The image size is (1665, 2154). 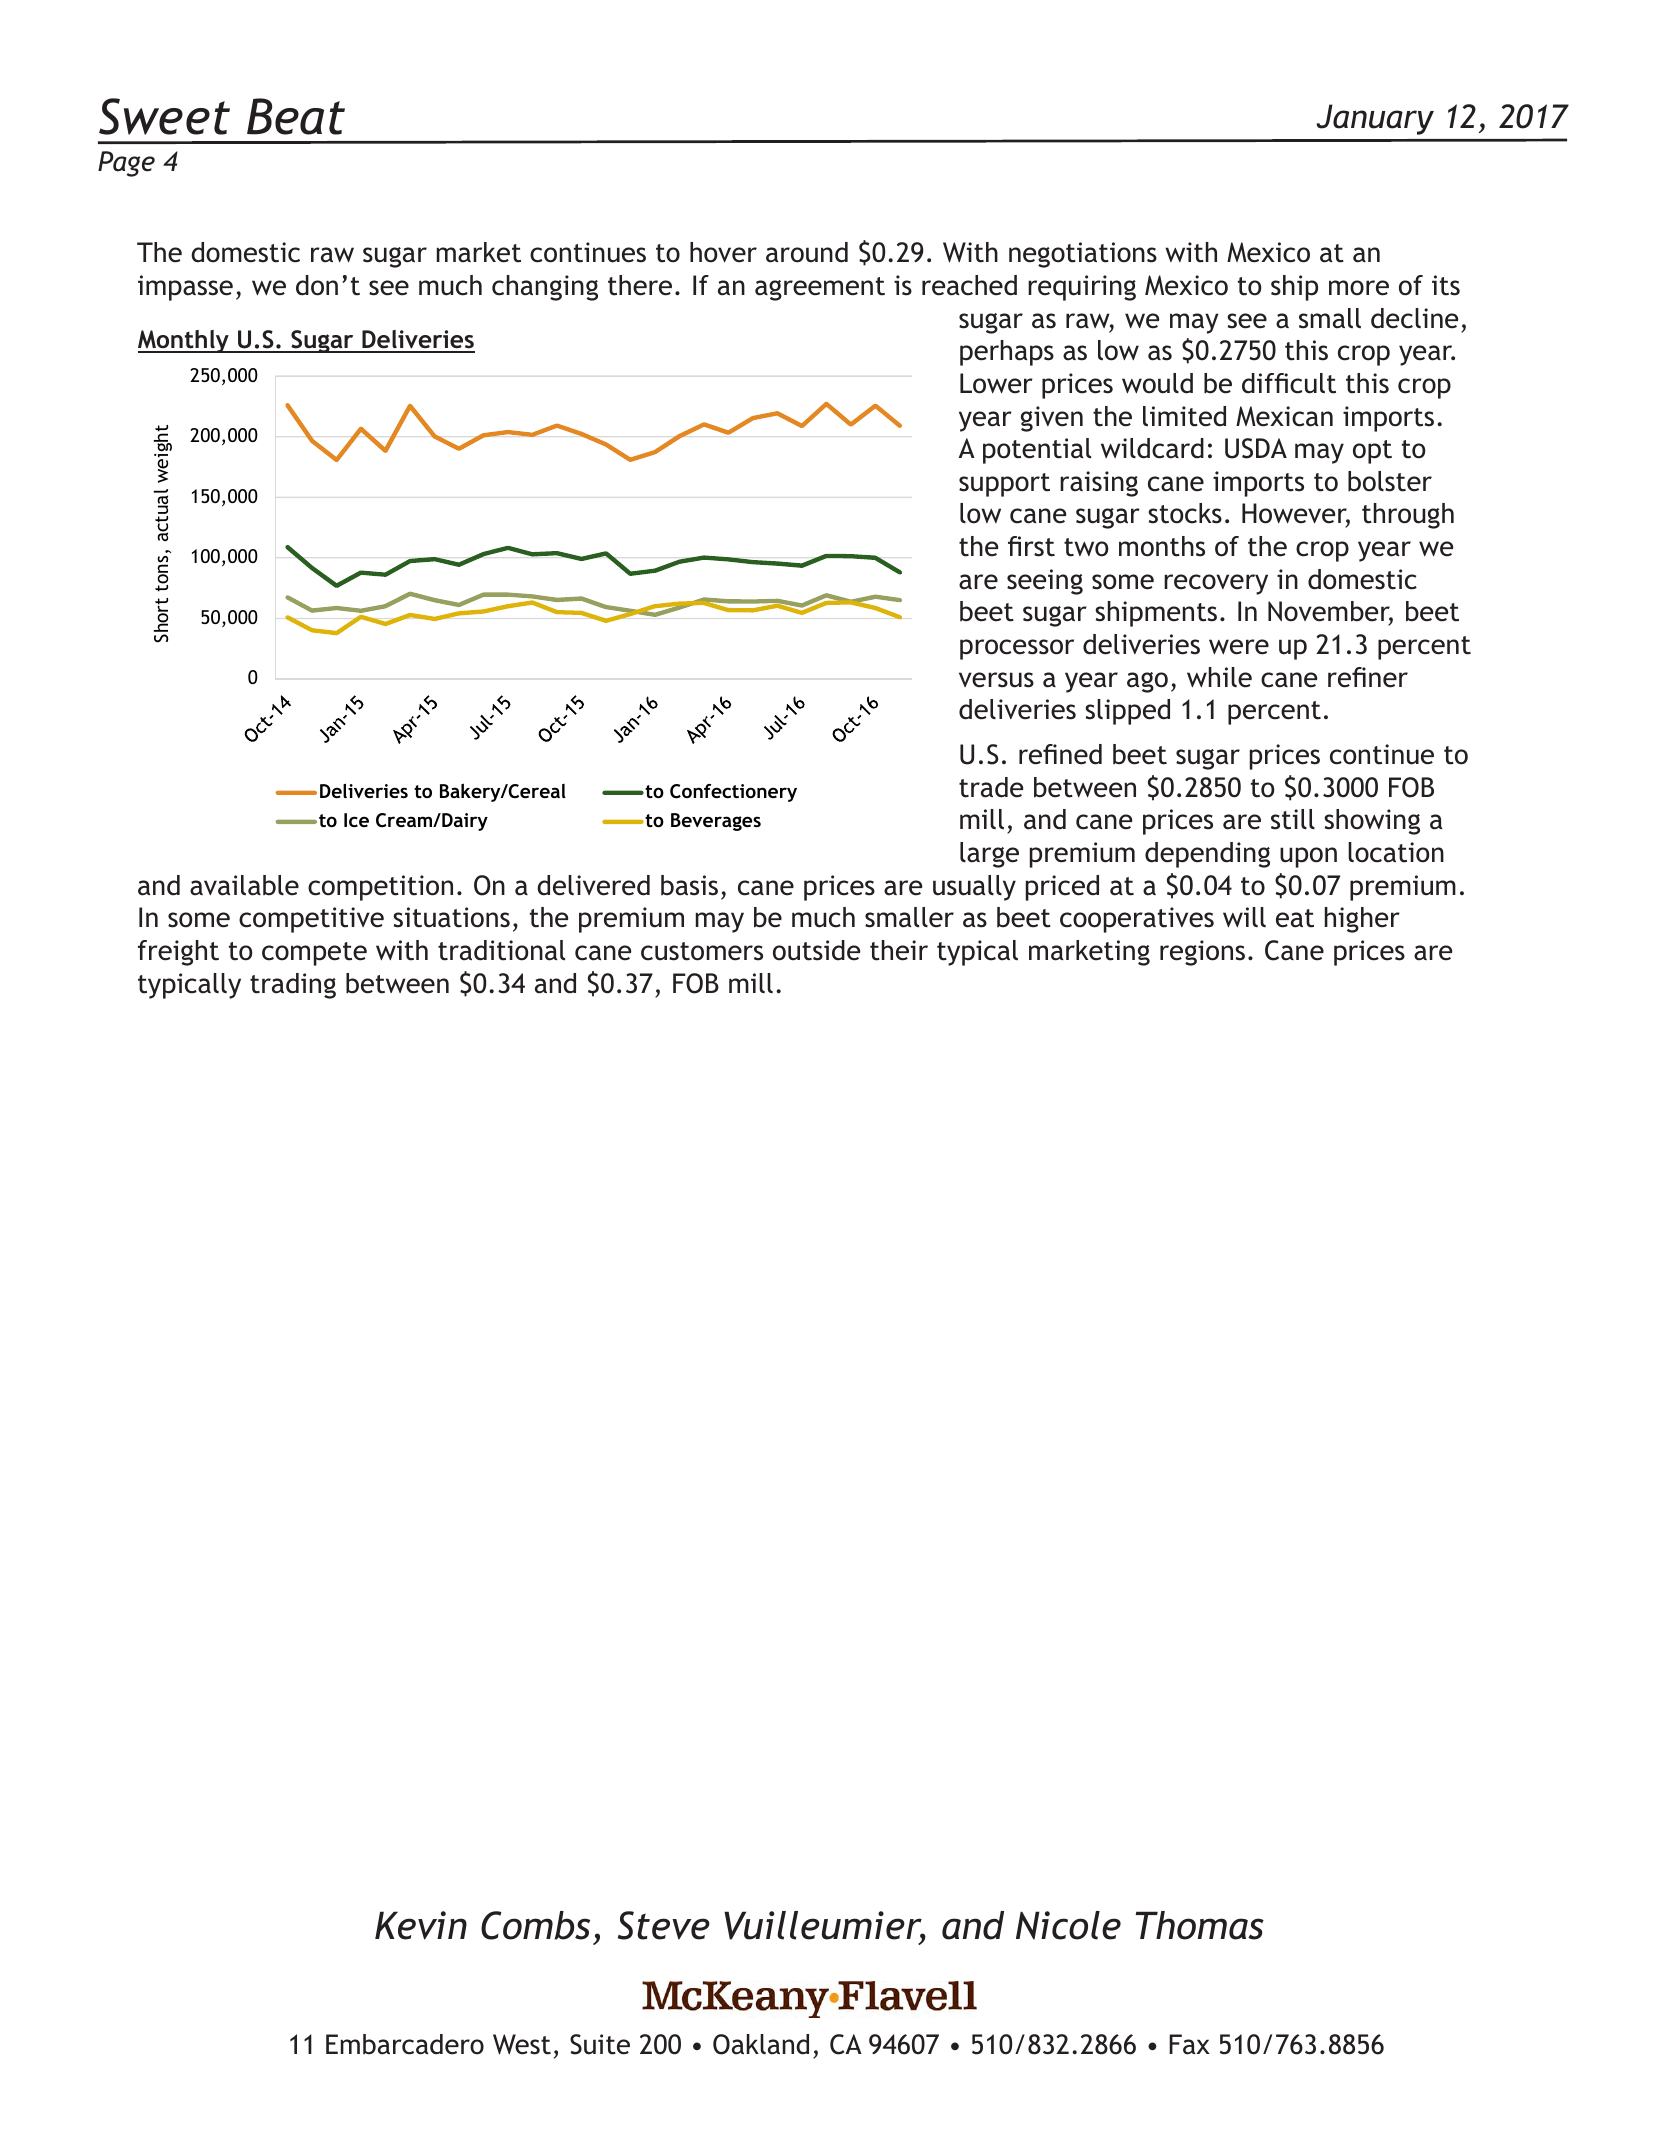 I want to click on outside, so click(x=816, y=950).
